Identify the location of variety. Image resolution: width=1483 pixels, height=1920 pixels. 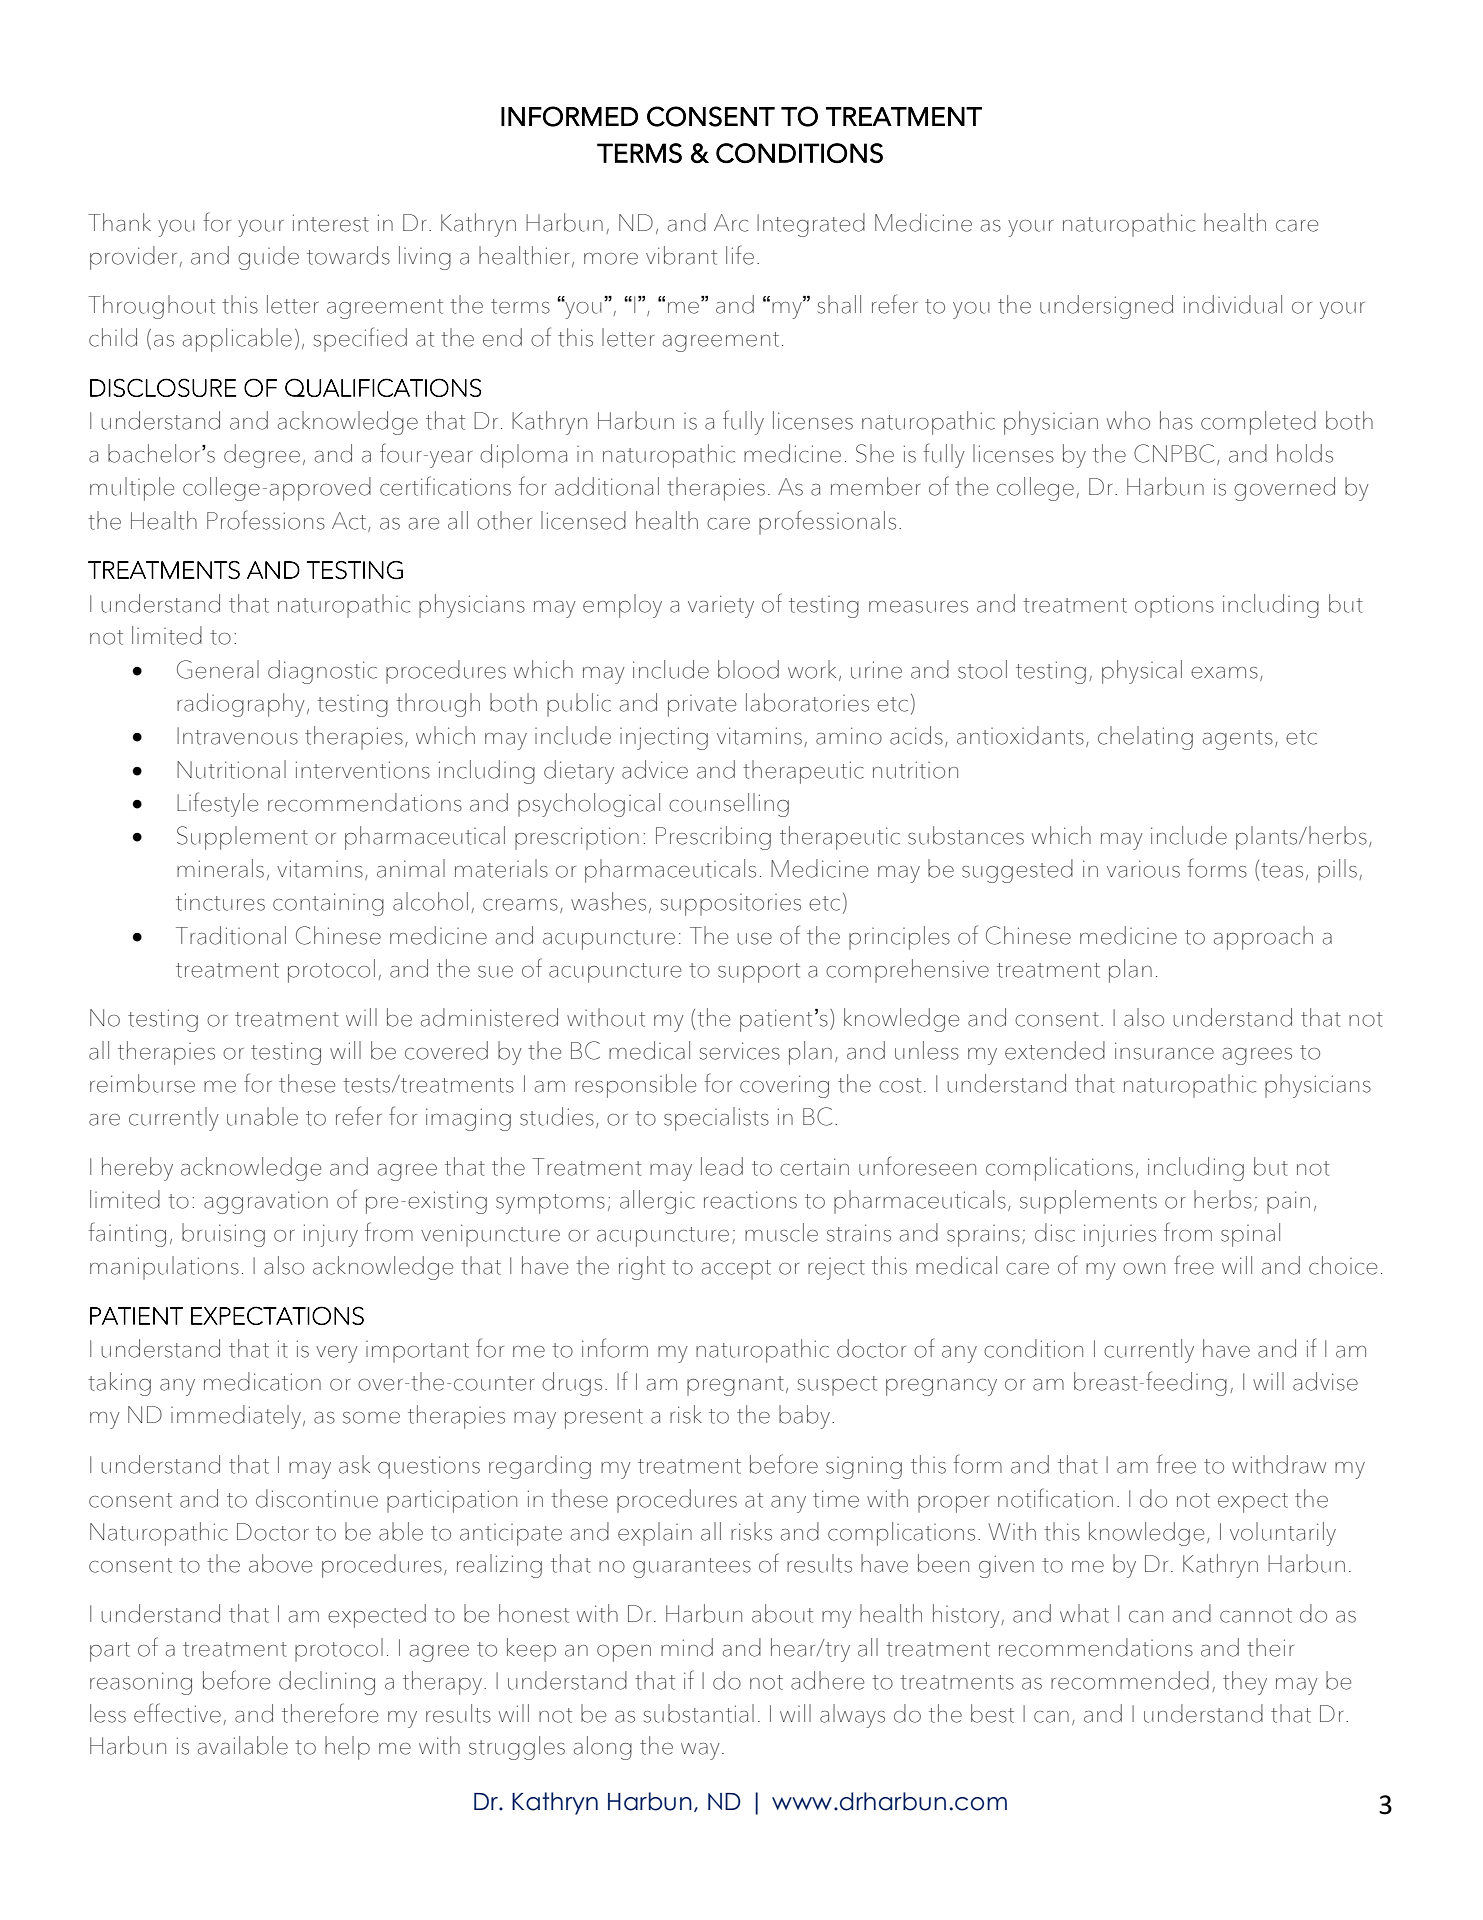
(721, 606).
